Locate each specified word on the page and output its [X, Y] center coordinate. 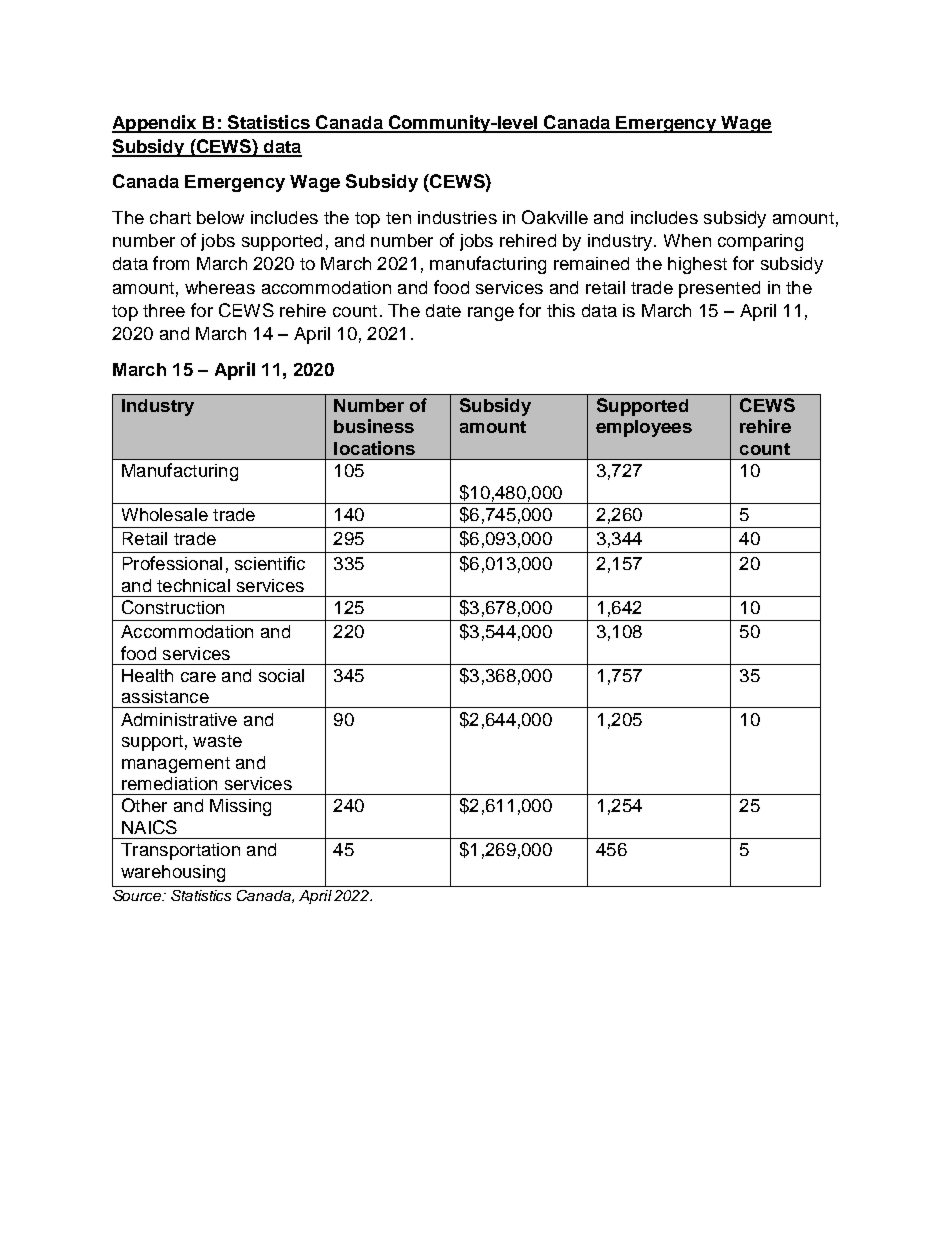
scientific [270, 563]
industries [457, 217]
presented [719, 289]
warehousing [173, 873]
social [281, 675]
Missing [240, 807]
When [687, 240]
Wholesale [165, 514]
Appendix [155, 124]
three [164, 310]
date [443, 310]
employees [644, 428]
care [198, 677]
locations [374, 448]
